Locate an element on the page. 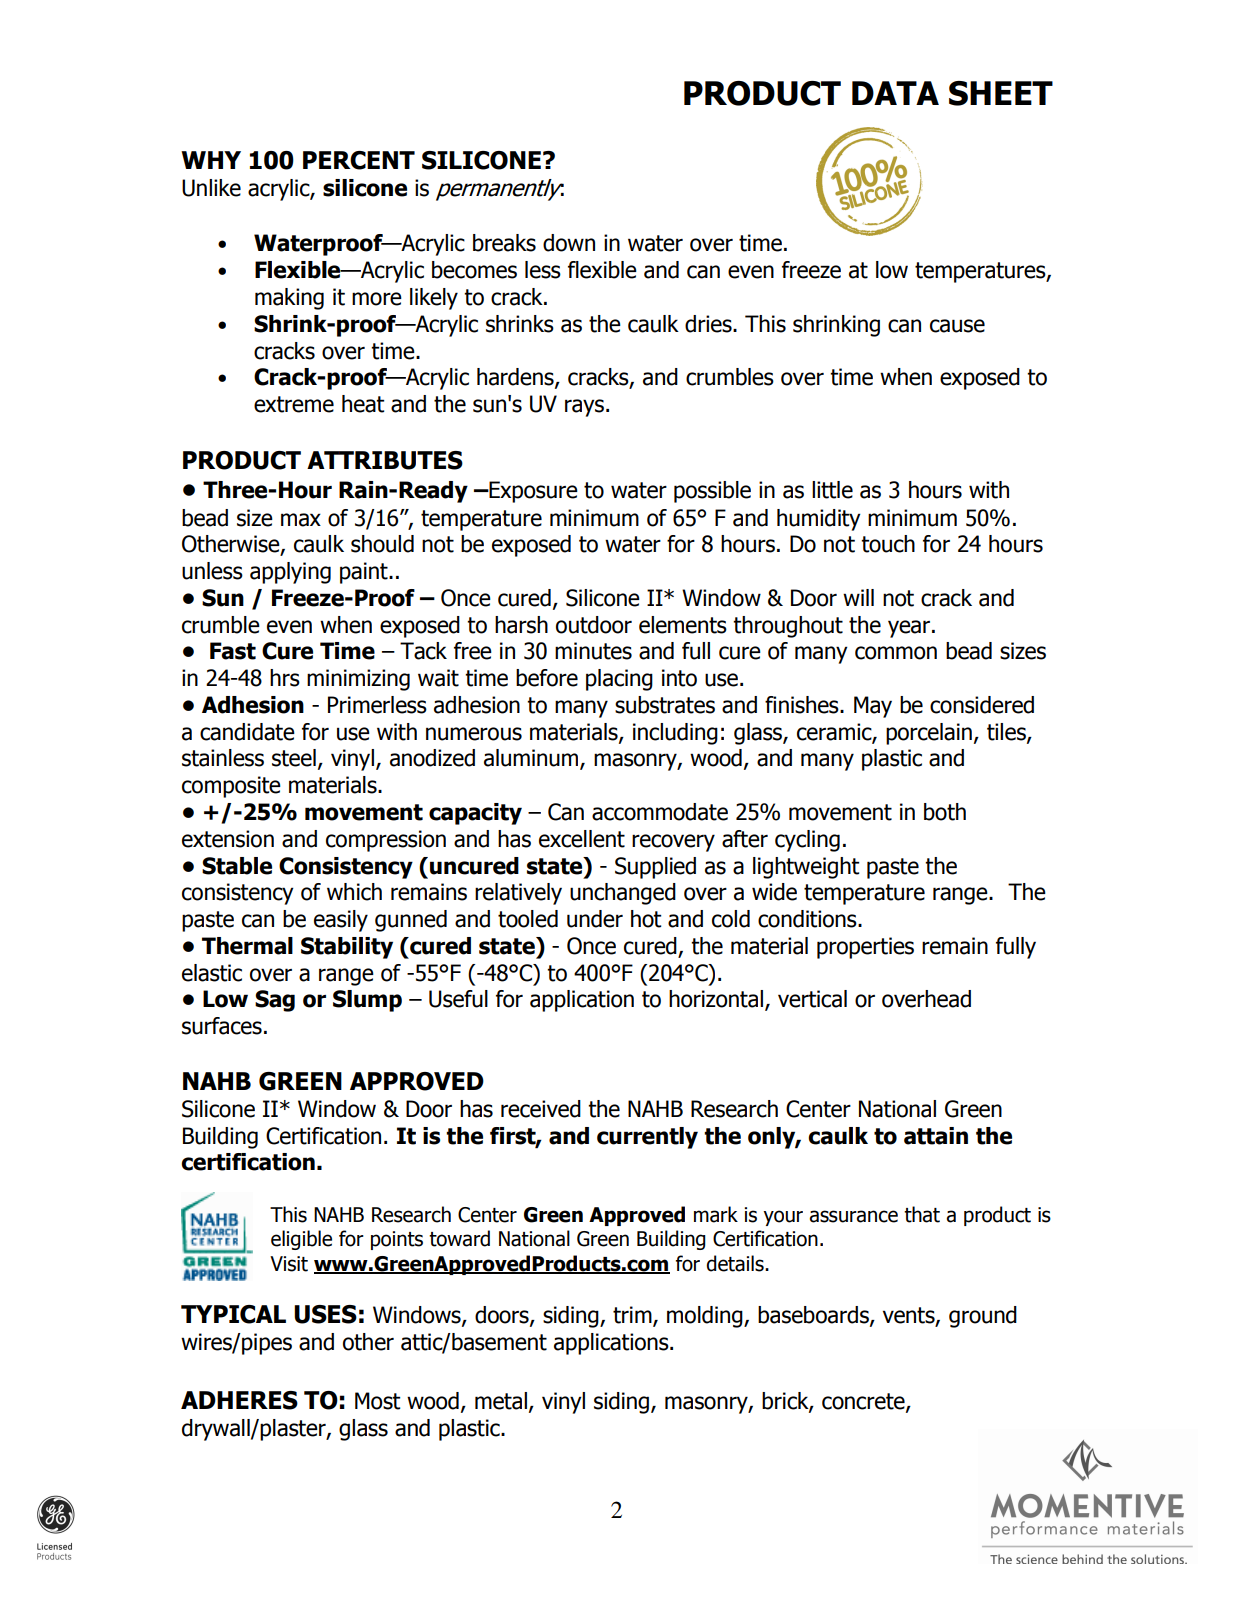 The height and width of the document is (1597, 1234). USES is located at coordinates (325, 1314).
